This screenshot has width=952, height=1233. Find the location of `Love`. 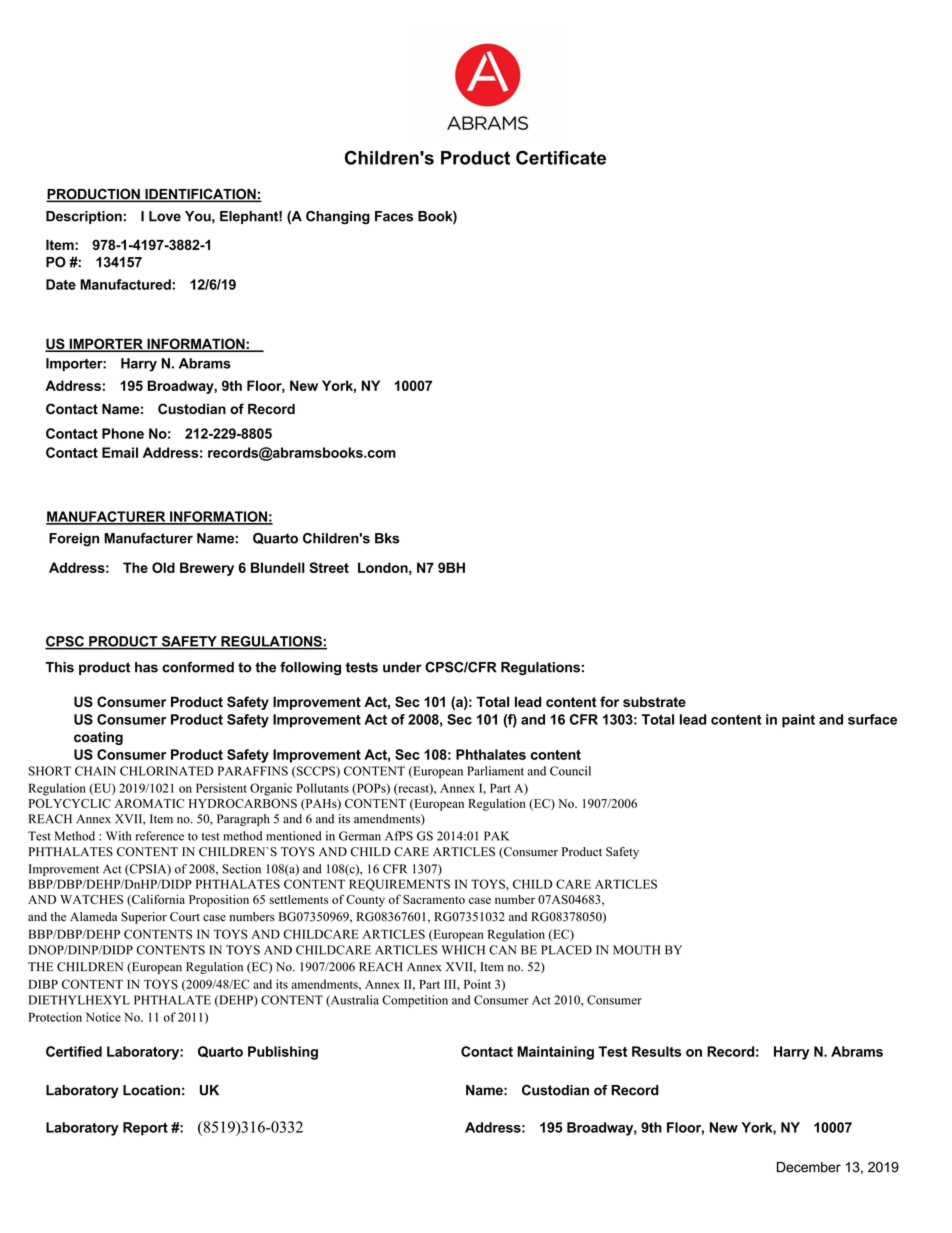

Love is located at coordinates (165, 216).
